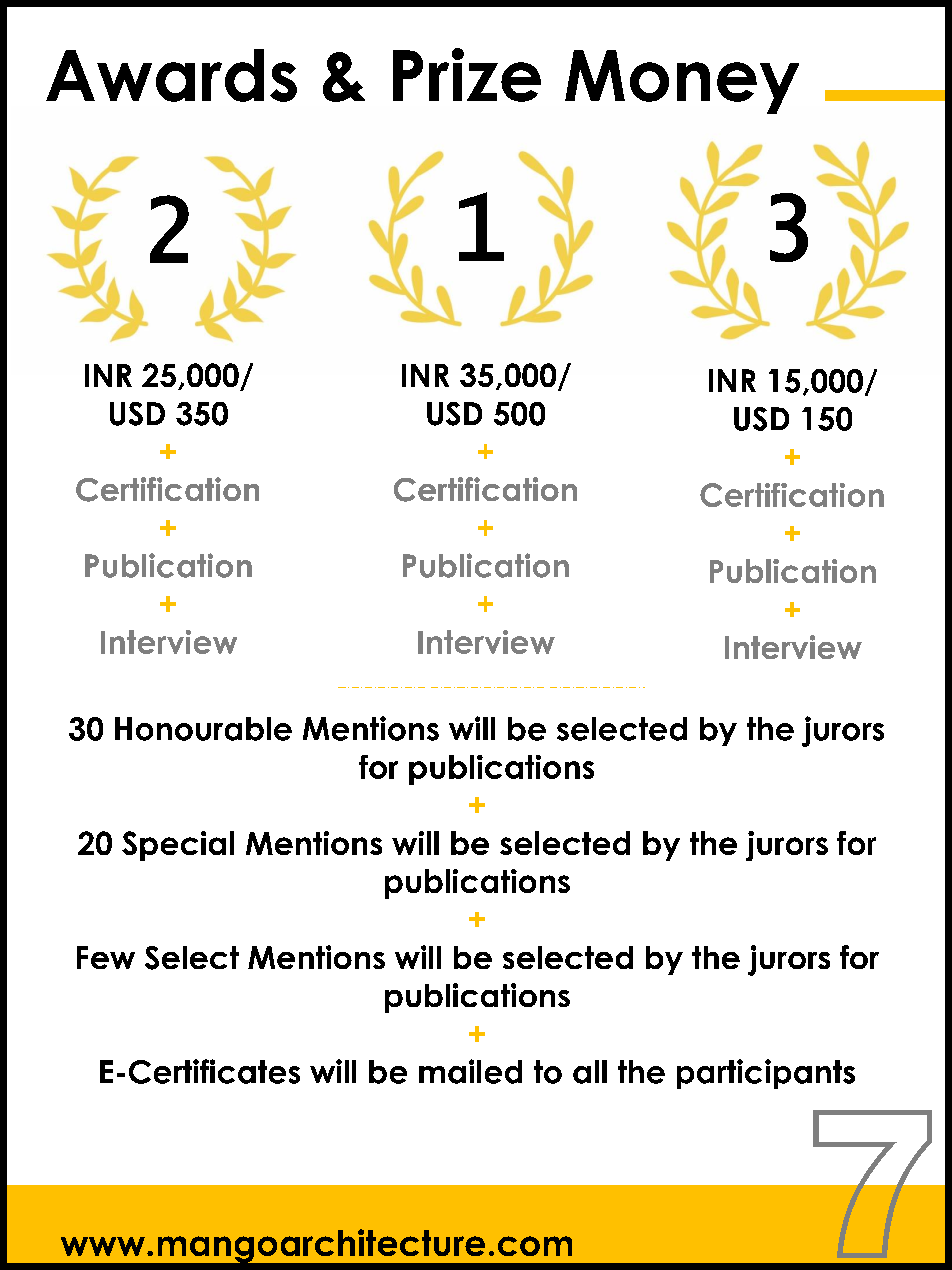  Describe the element at coordinates (171, 75) in the page. I see `Awards` at that location.
